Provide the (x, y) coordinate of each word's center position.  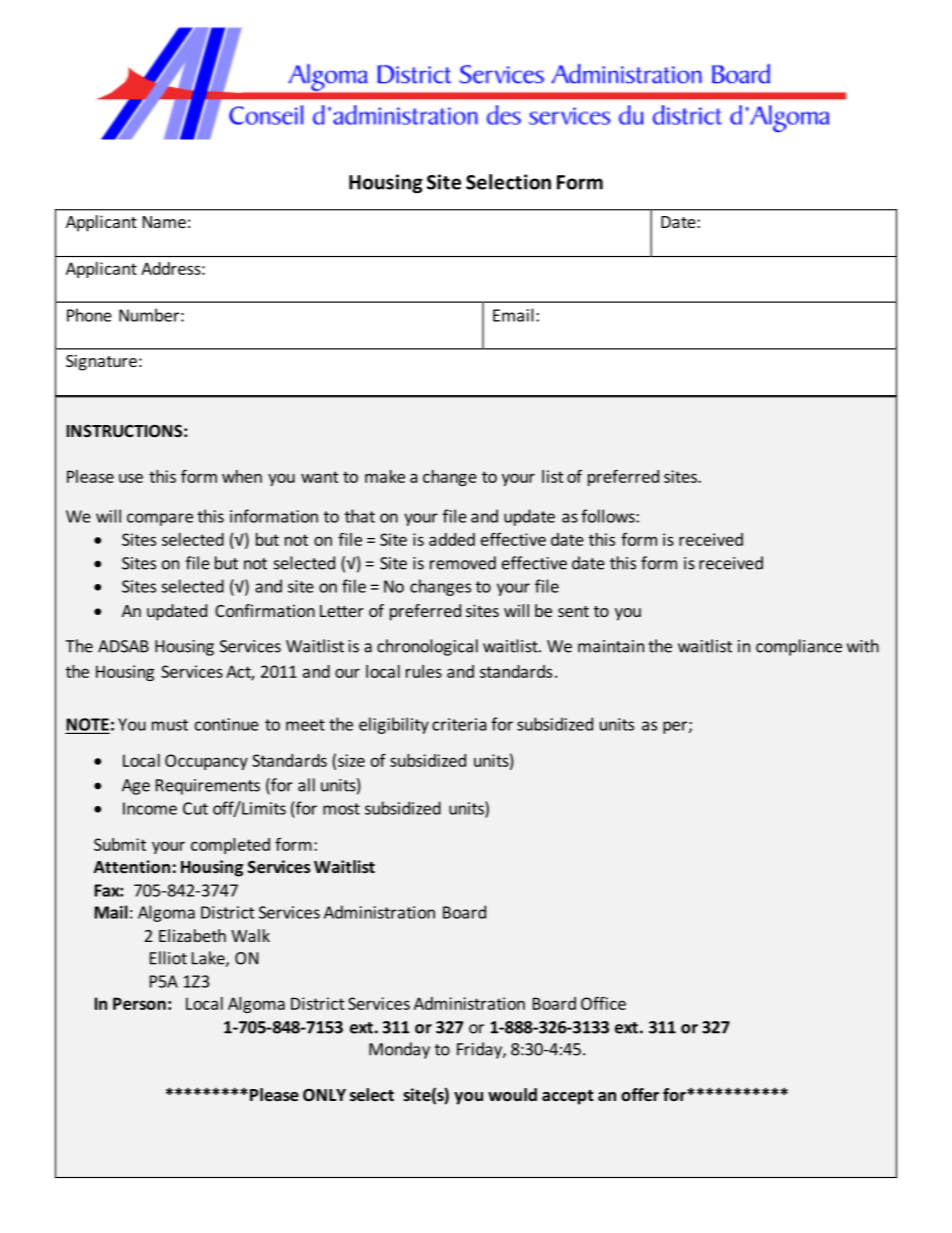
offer (640, 1094)
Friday (480, 1050)
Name (164, 222)
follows (609, 516)
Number (149, 315)
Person (139, 1003)
